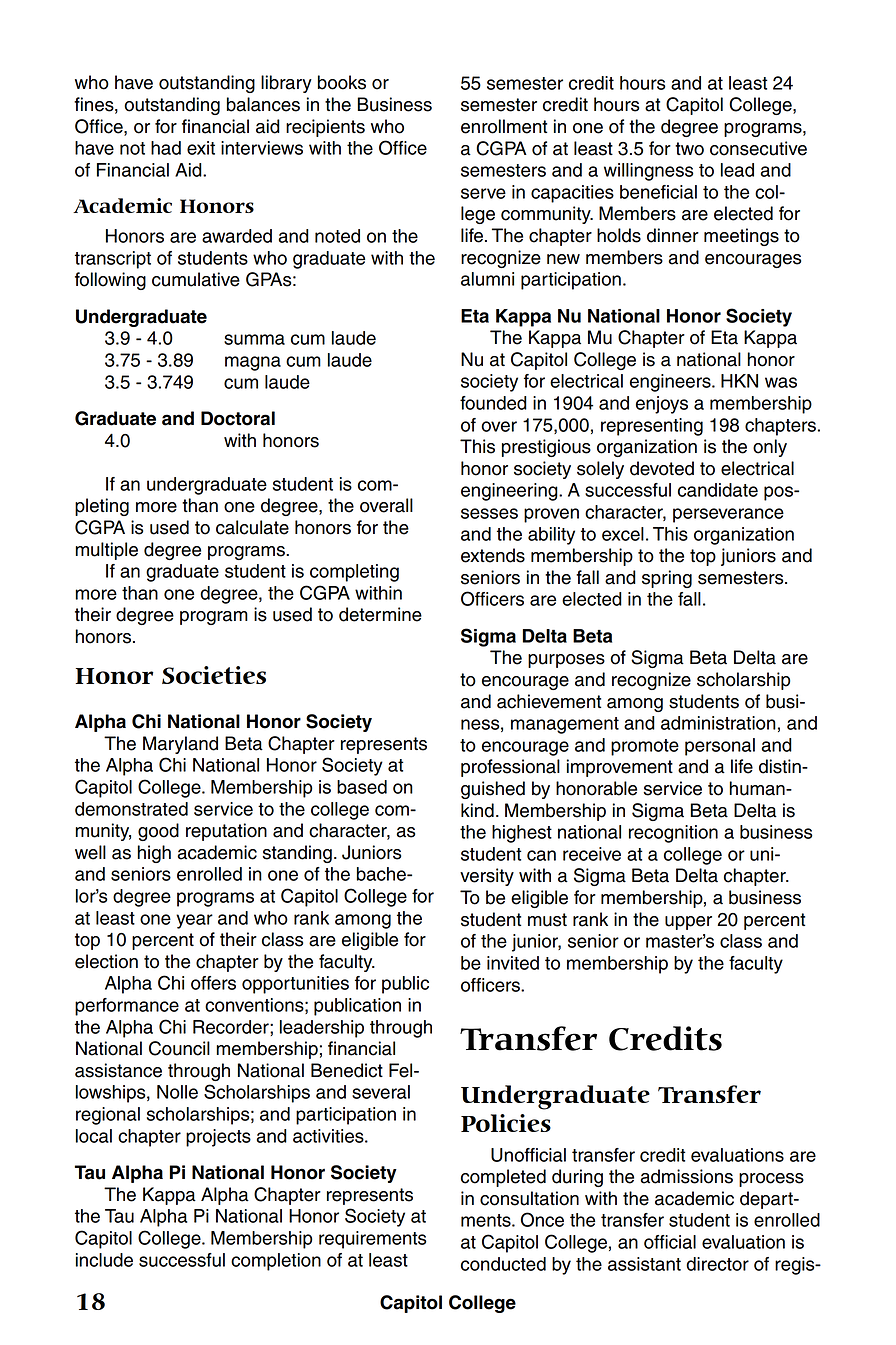  Describe the element at coordinates (717, 1264) in the document. I see `director` at that location.
